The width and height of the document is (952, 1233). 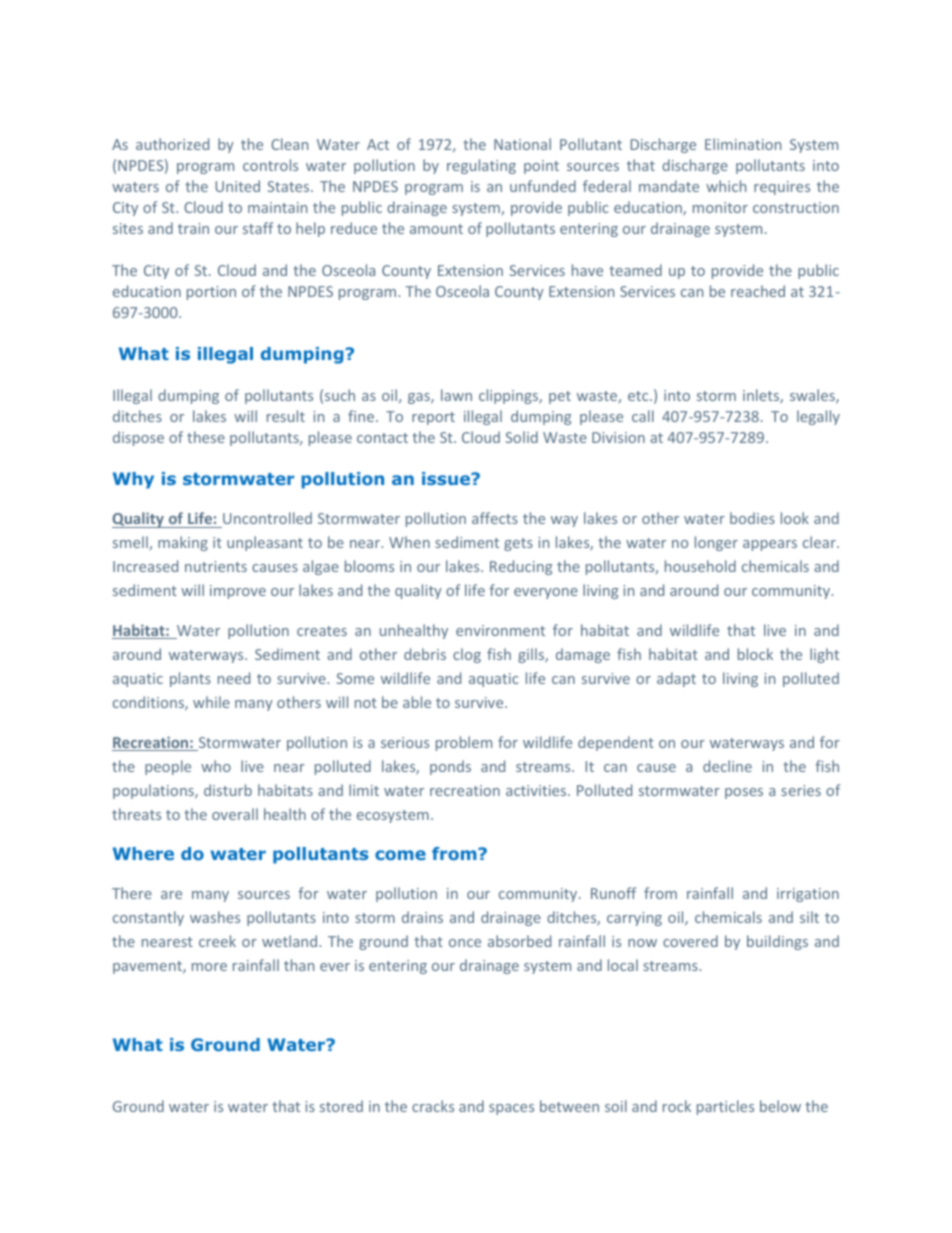 What do you see at coordinates (237, 186) in the document?
I see `United` at bounding box center [237, 186].
